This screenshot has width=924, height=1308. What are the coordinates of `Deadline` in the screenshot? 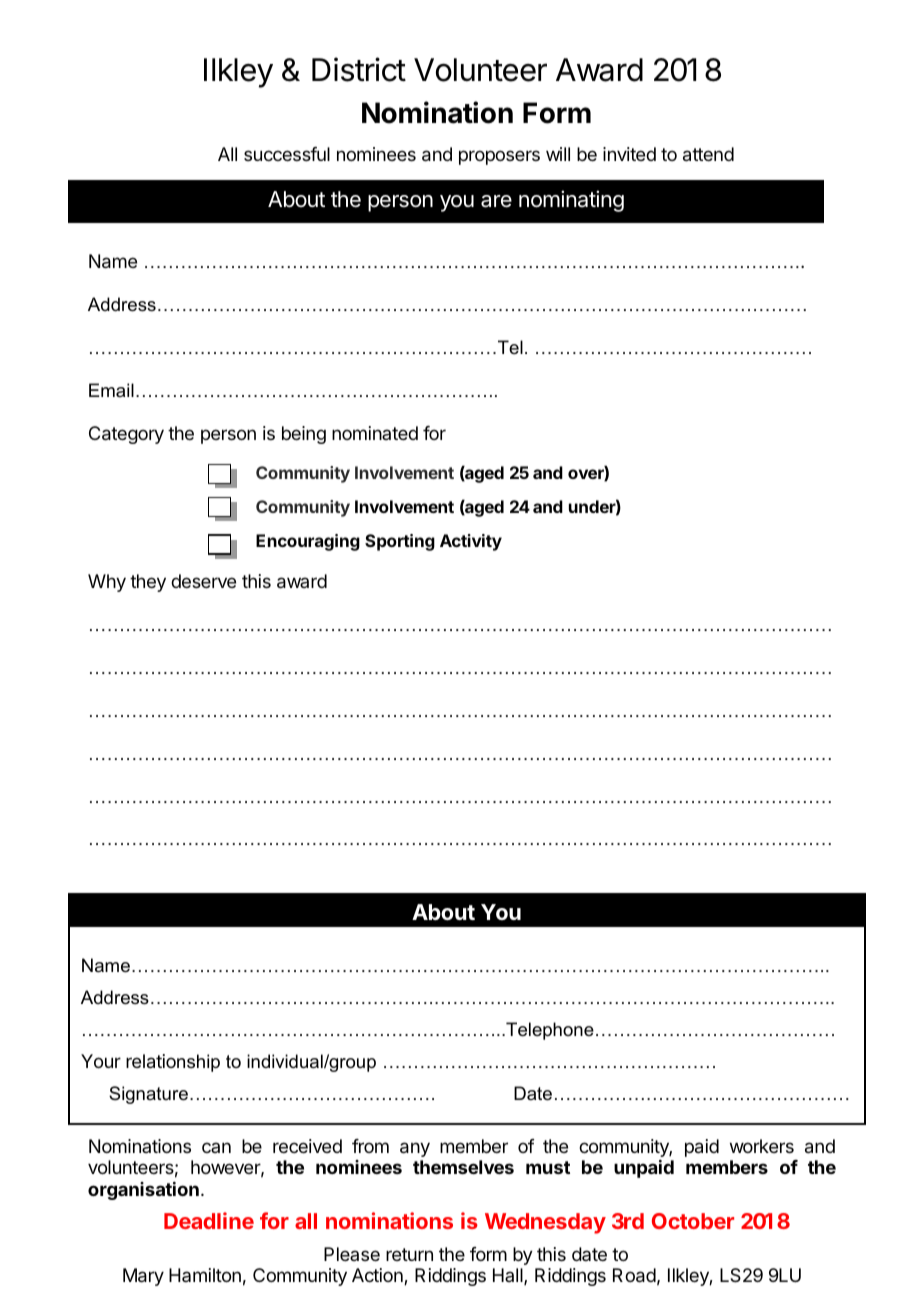 It's located at (209, 1220).
